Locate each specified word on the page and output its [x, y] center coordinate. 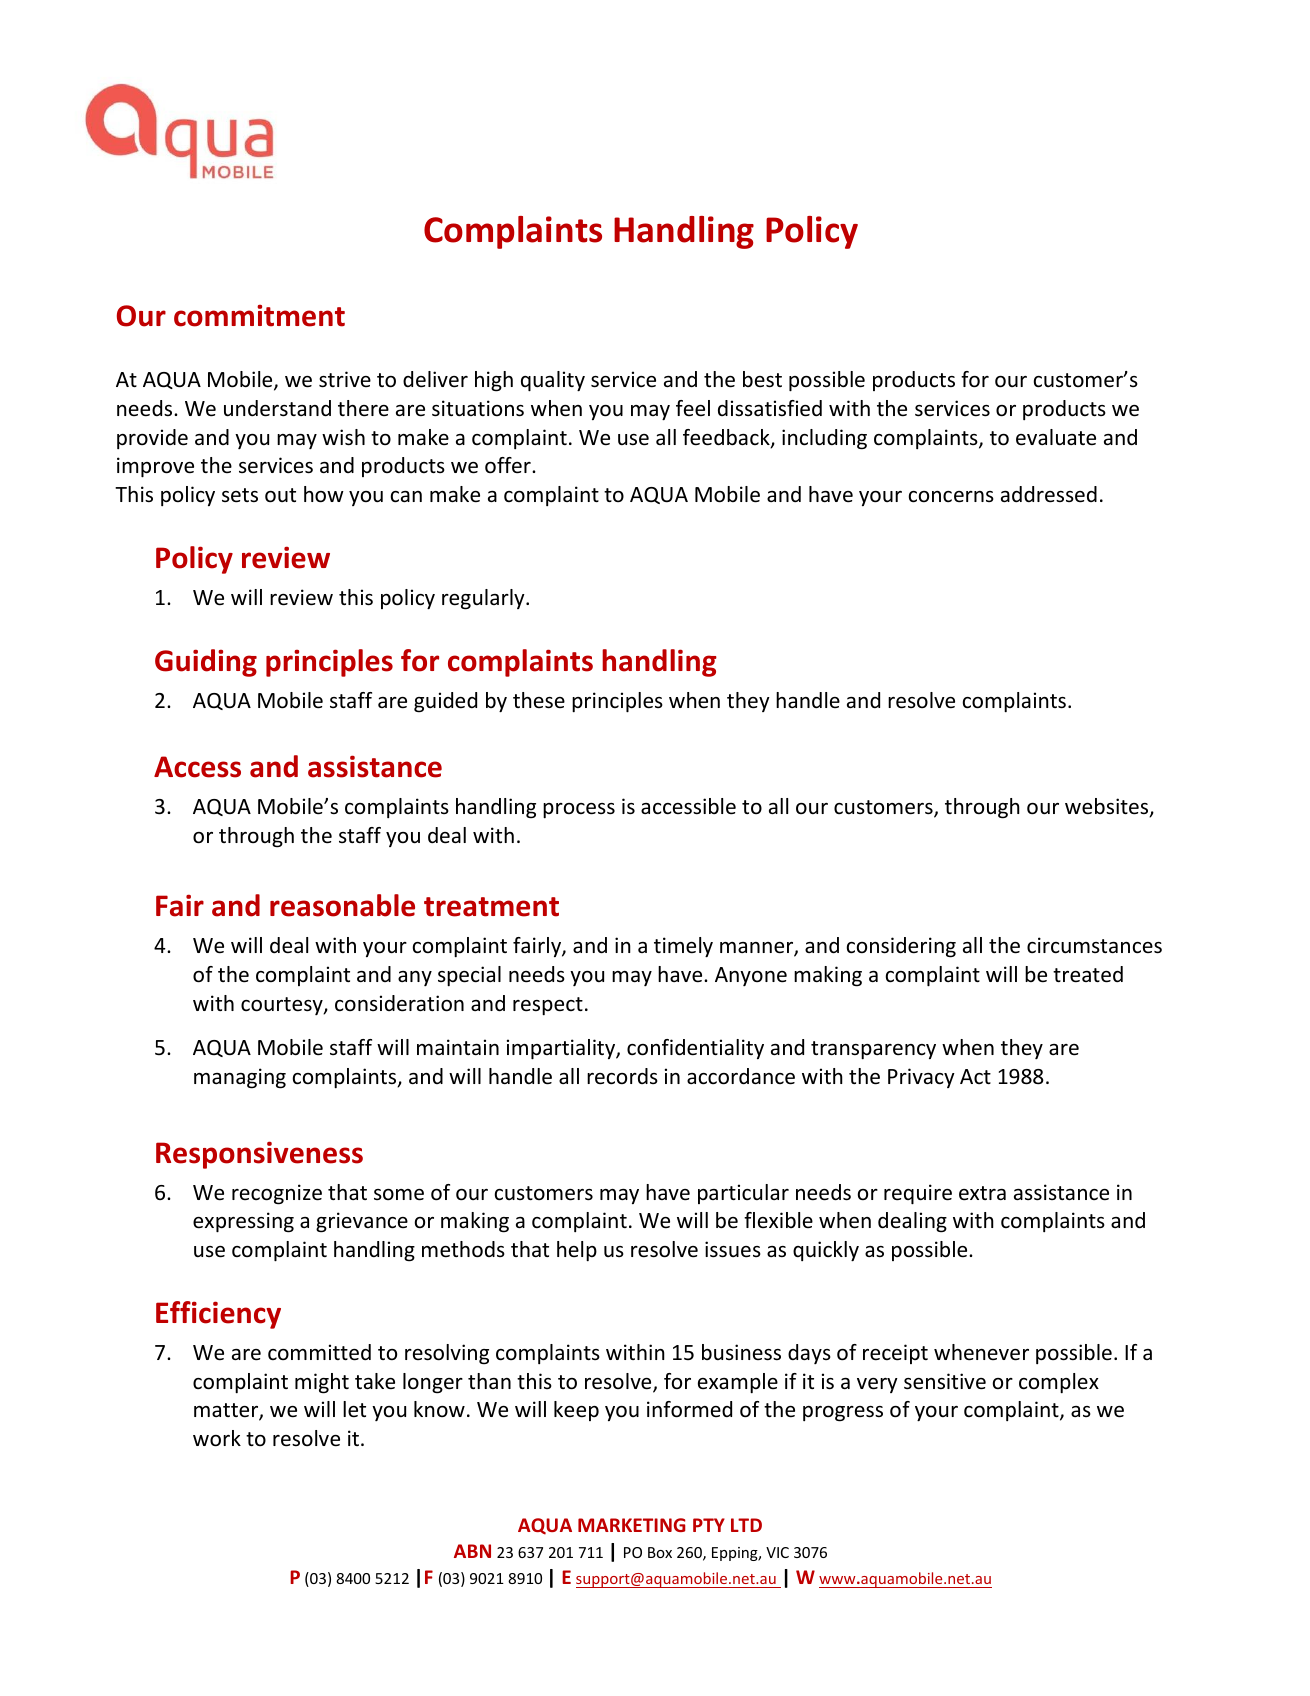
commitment [259, 316]
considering [901, 947]
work [217, 1438]
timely [683, 947]
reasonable [342, 905]
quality [553, 381]
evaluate [1056, 437]
